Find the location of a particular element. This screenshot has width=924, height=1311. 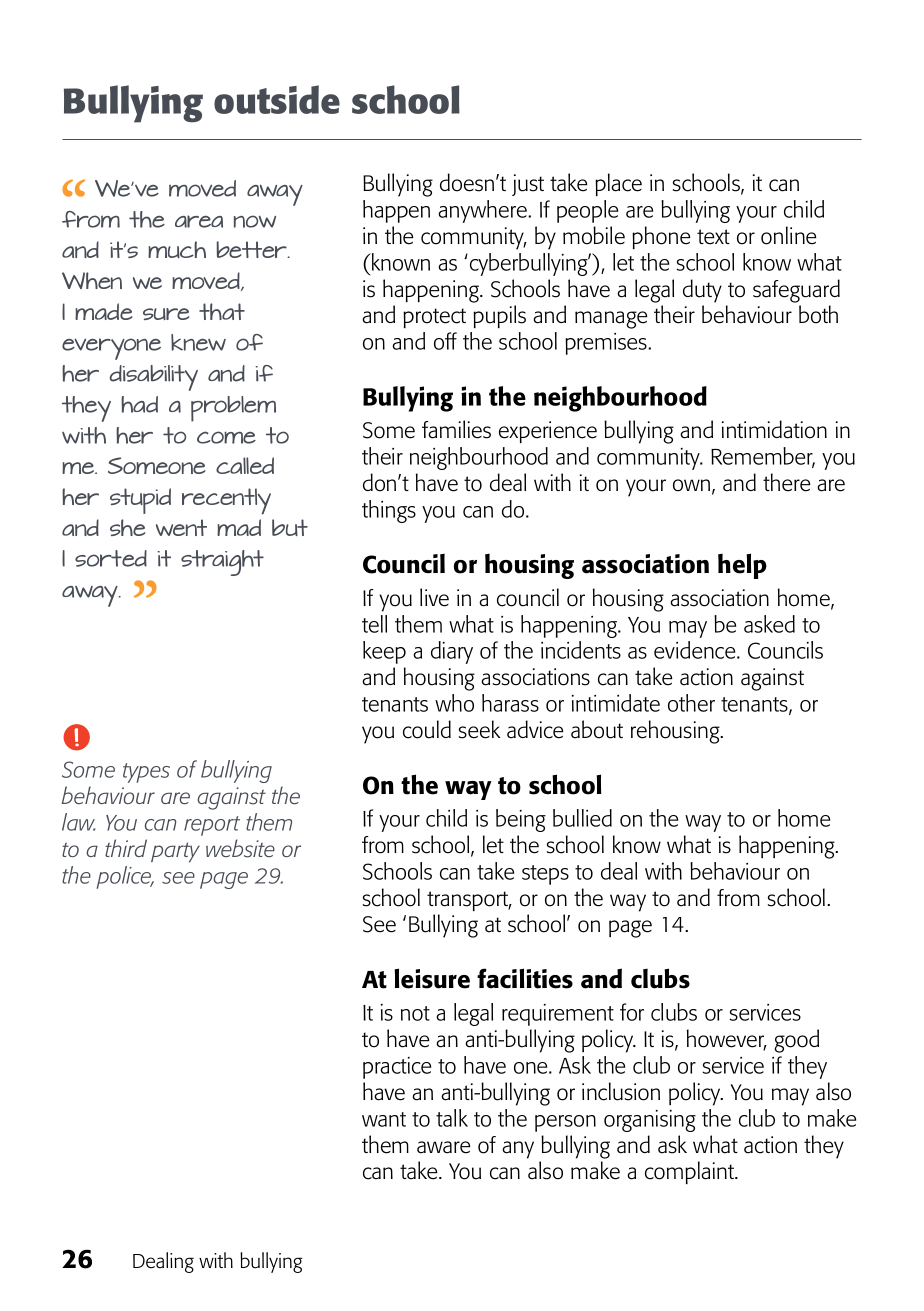

bullied is located at coordinates (582, 818).
